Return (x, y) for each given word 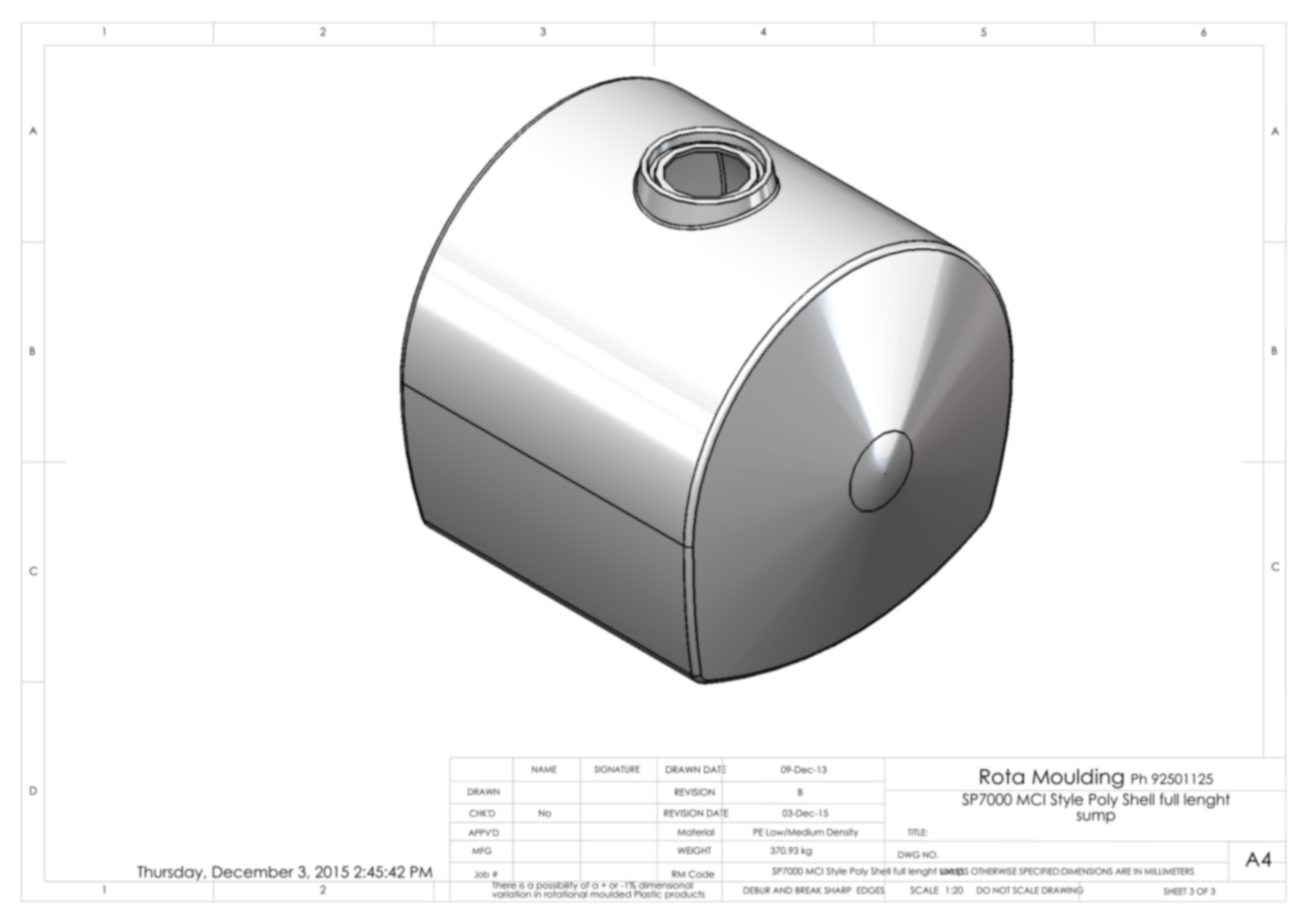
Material (696, 832)
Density (842, 832)
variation (512, 893)
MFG (482, 850)
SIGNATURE (617, 769)
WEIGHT (694, 850)
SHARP (837, 890)
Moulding (1078, 778)
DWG (909, 854)
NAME (544, 769)
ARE (1123, 871)
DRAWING (1062, 890)
